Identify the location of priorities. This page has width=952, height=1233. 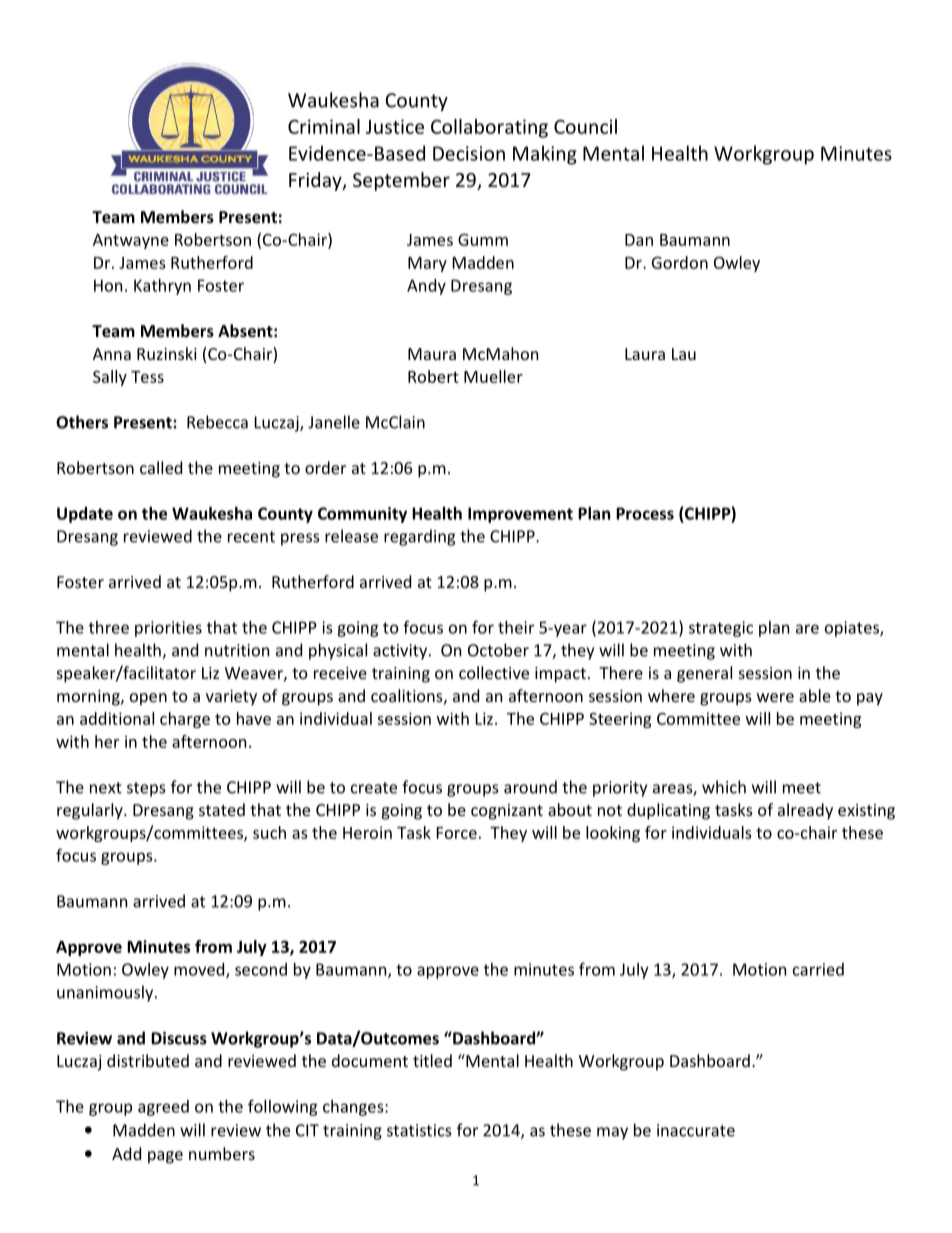
(168, 629).
